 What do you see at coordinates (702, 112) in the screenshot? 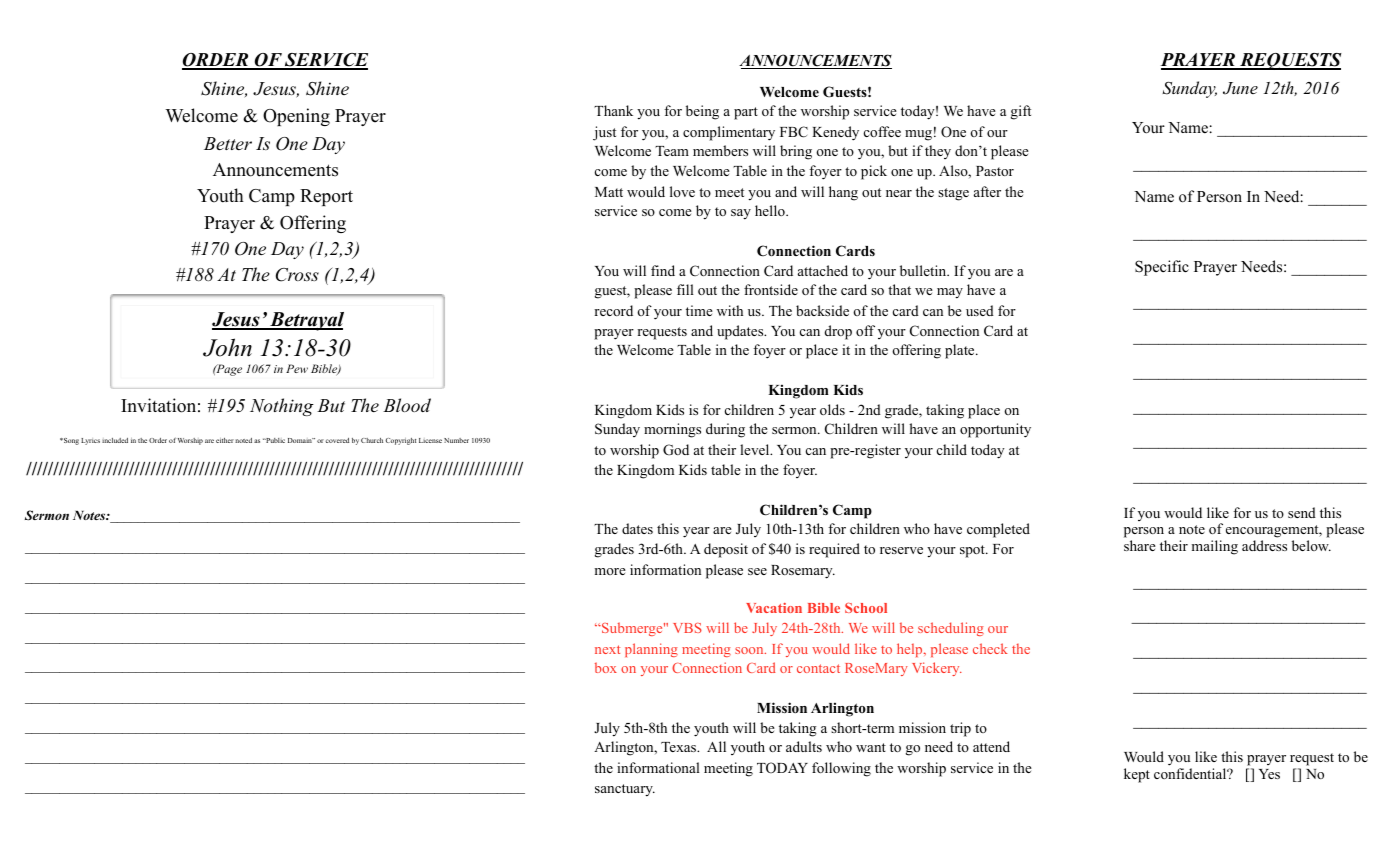
I see `being` at bounding box center [702, 112].
